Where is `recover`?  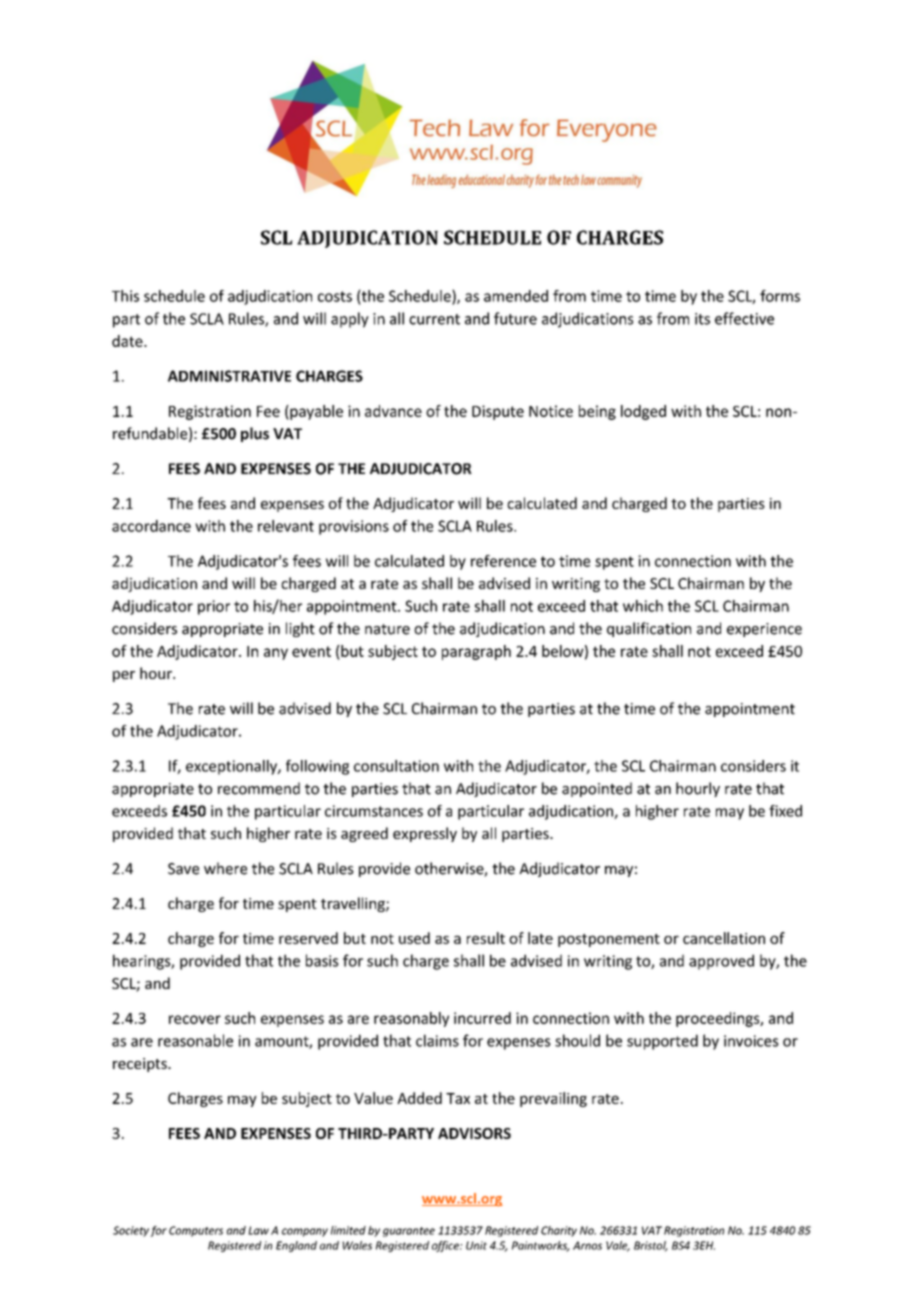
recover is located at coordinates (195, 1019).
